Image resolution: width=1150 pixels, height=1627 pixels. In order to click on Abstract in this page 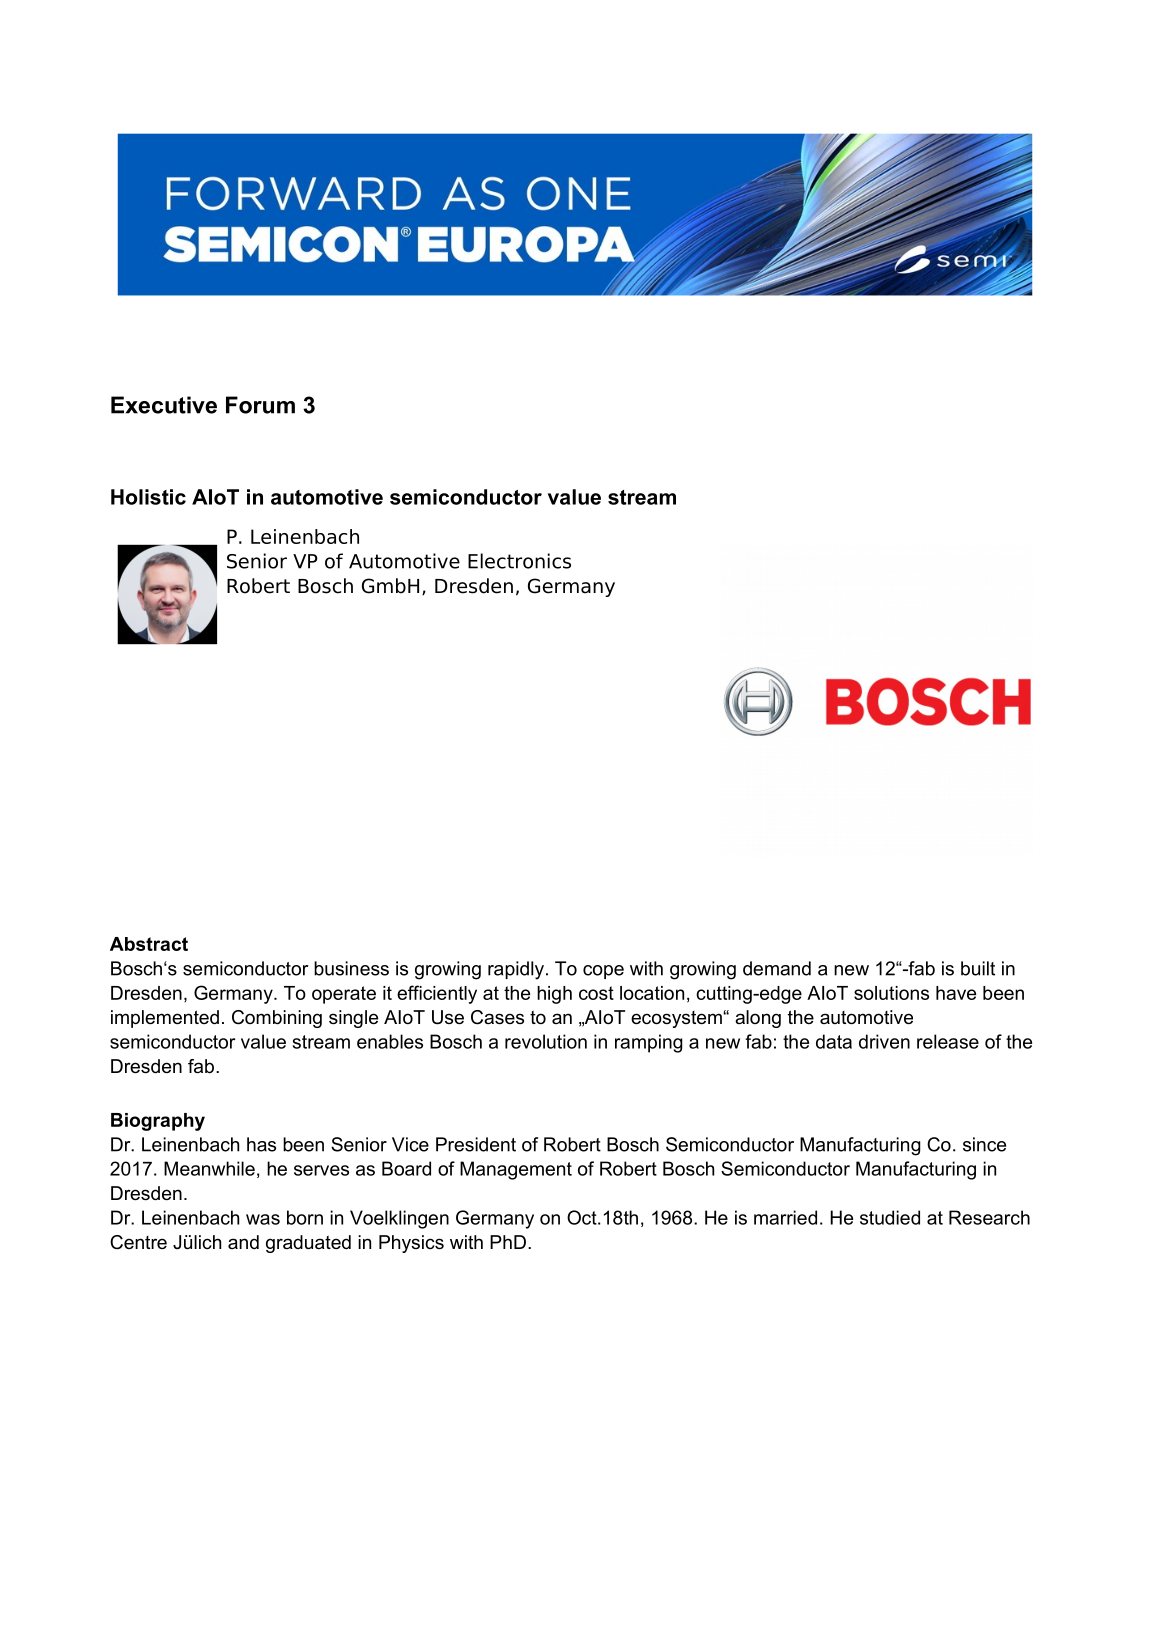, I will do `click(149, 944)`.
